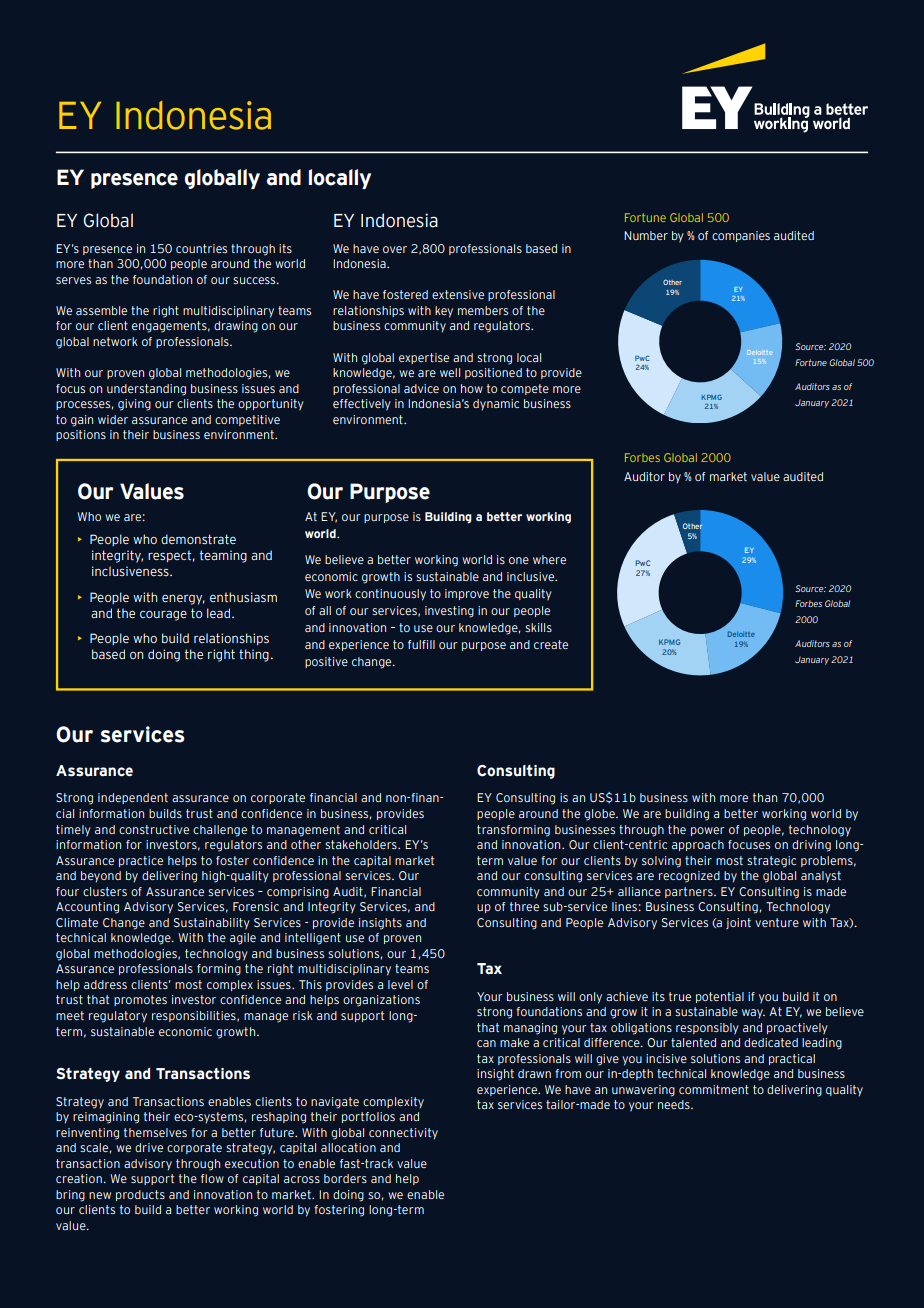 Image resolution: width=924 pixels, height=1308 pixels. Describe the element at coordinates (201, 248) in the document. I see `countries` at that location.
